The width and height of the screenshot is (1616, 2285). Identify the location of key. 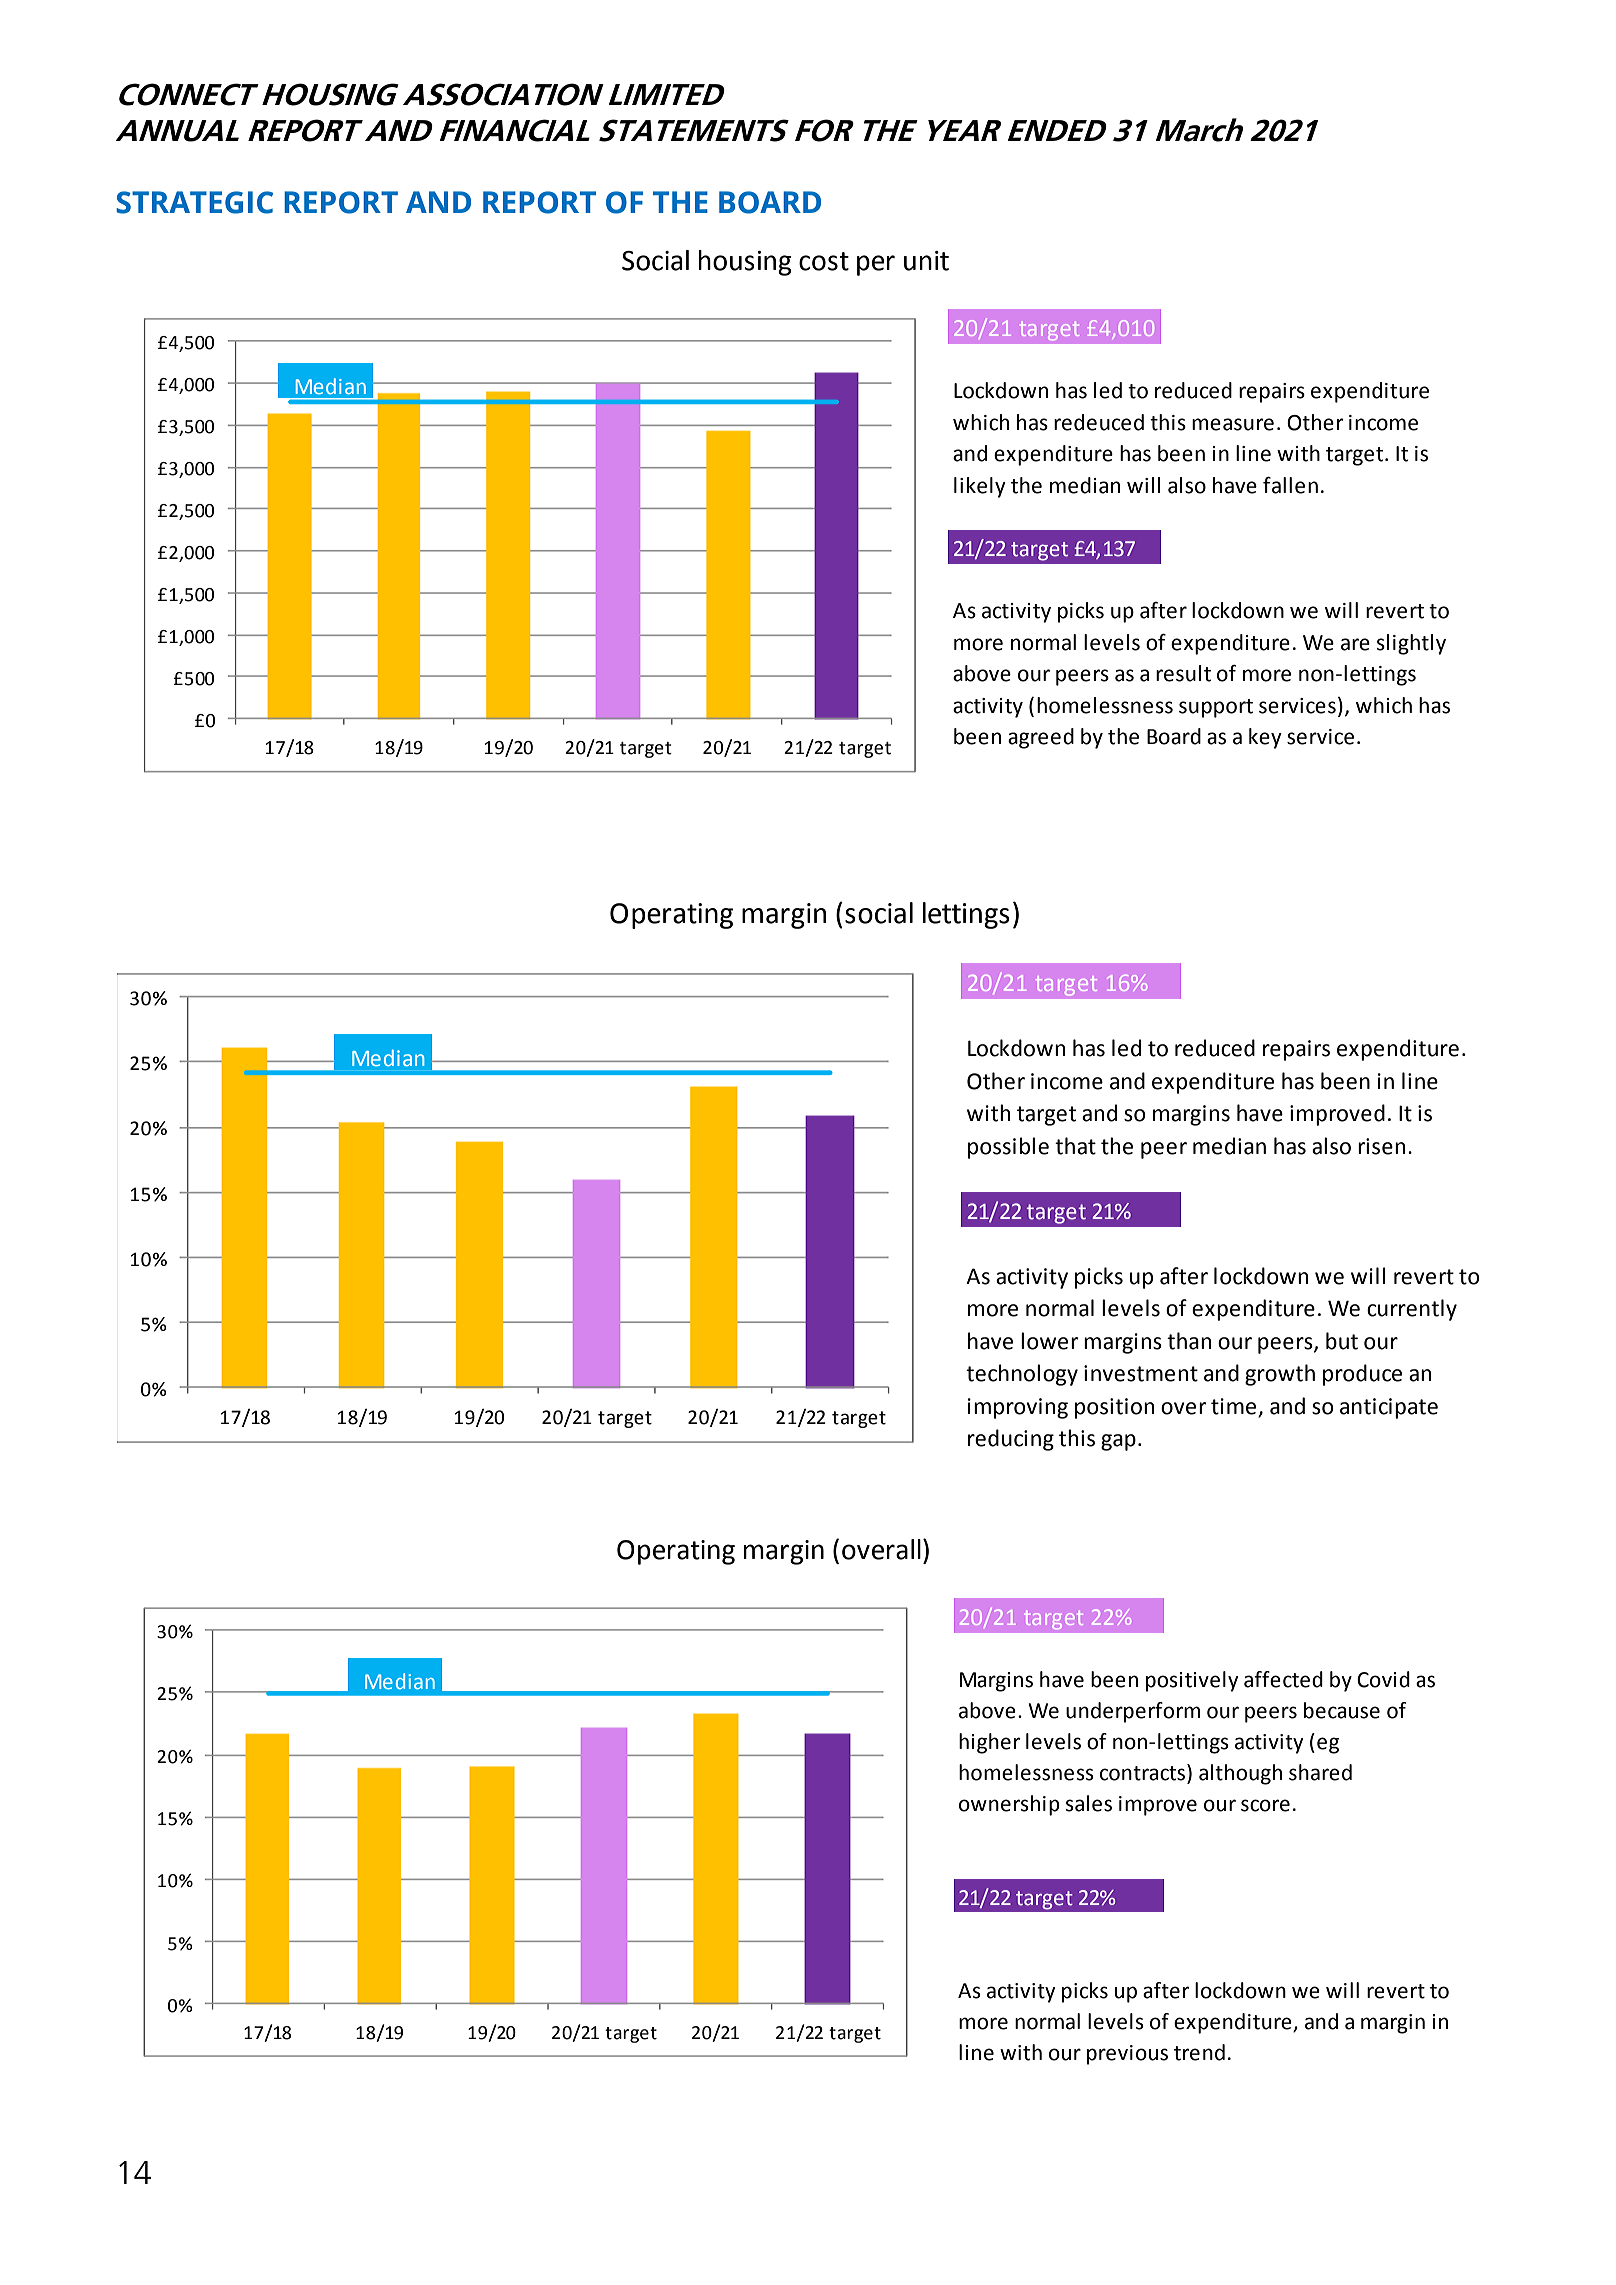
(1265, 738).
